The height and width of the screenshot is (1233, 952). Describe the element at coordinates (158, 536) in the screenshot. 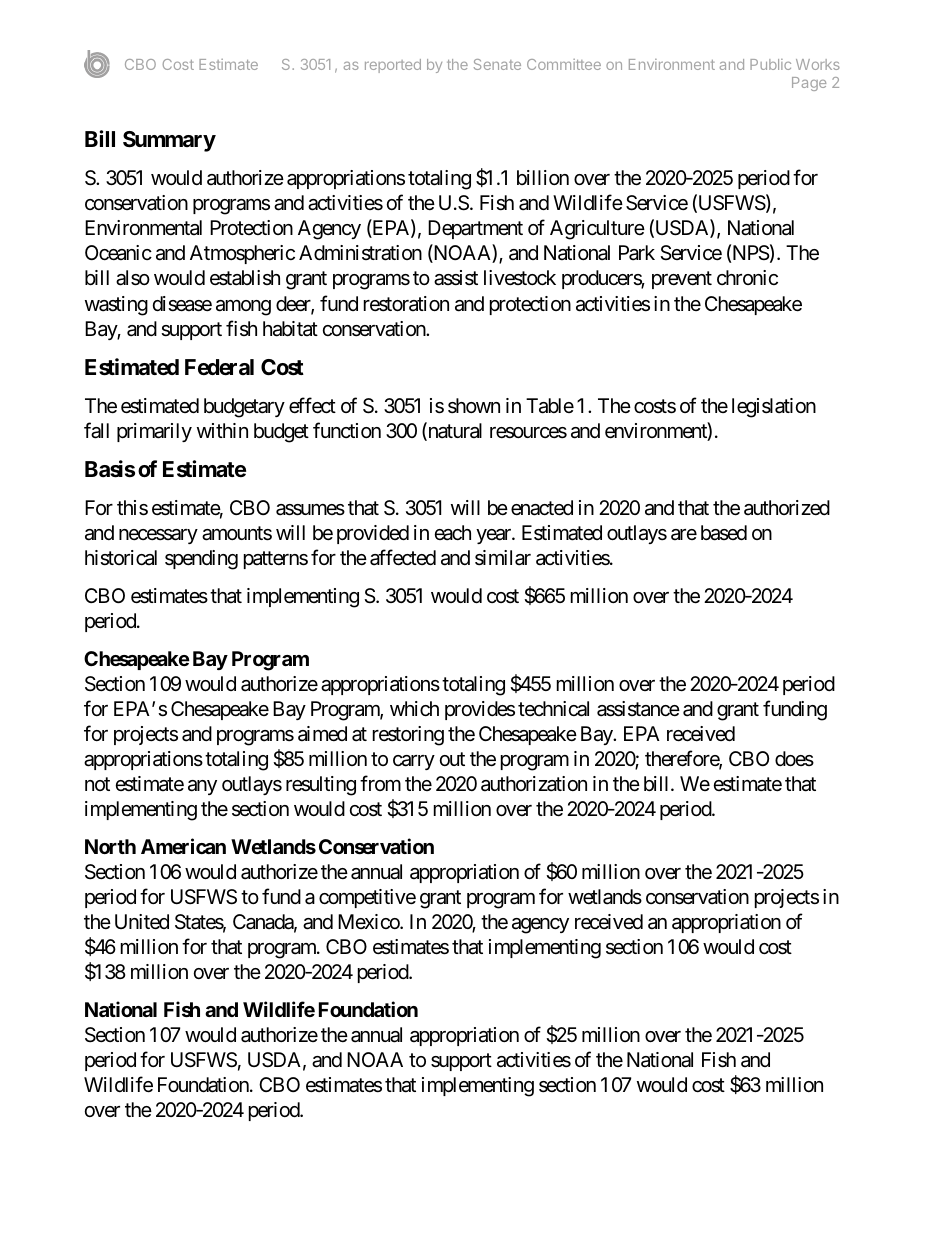

I see `necessary` at that location.
